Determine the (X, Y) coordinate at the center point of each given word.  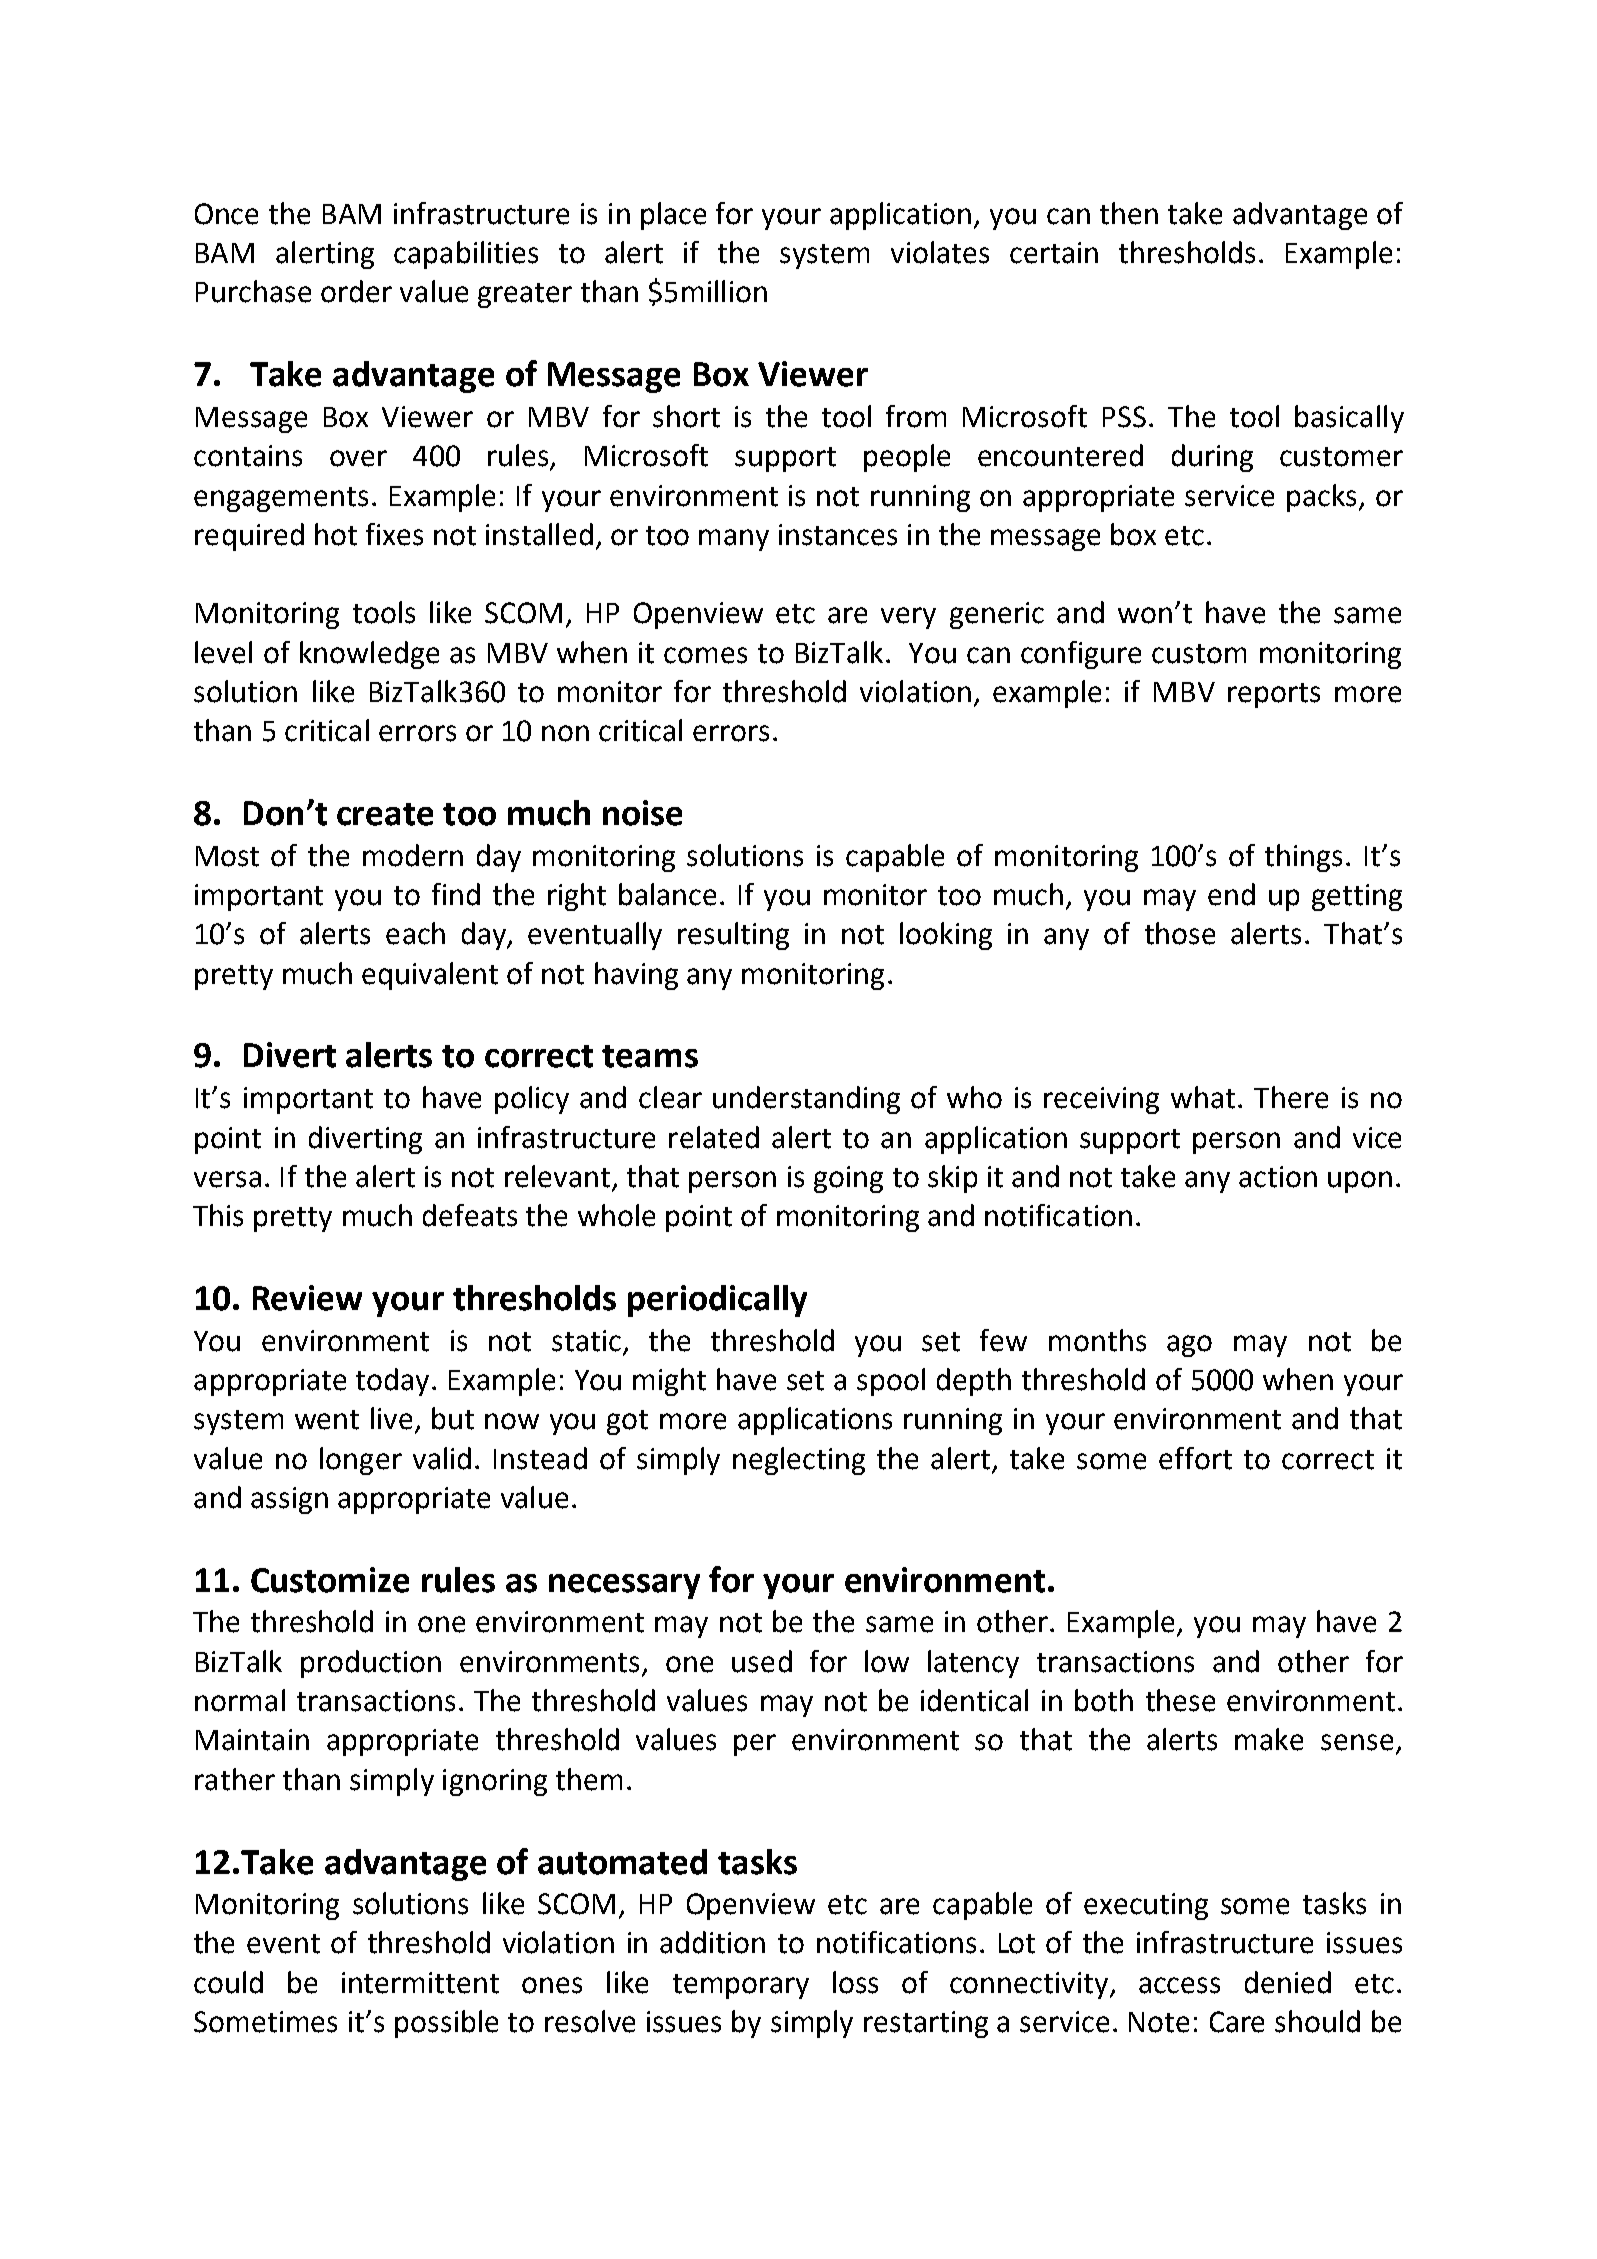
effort (1195, 1458)
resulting (733, 936)
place (673, 216)
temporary (741, 1986)
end (1231, 894)
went (327, 1420)
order (356, 291)
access (1179, 1985)
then (1129, 213)
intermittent (420, 1983)
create (385, 814)
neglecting (799, 1461)
